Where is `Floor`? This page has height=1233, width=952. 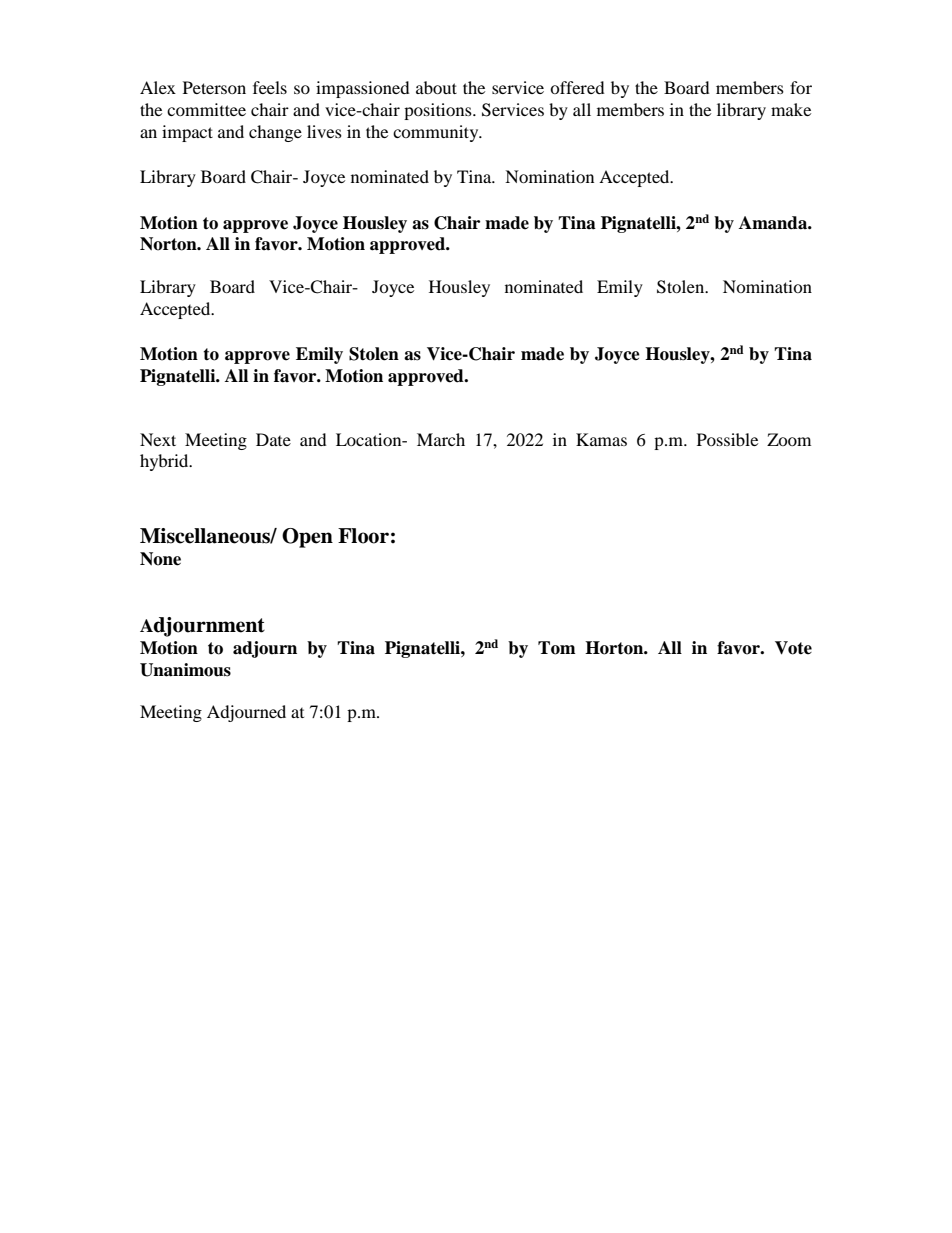
Floor is located at coordinates (363, 536).
